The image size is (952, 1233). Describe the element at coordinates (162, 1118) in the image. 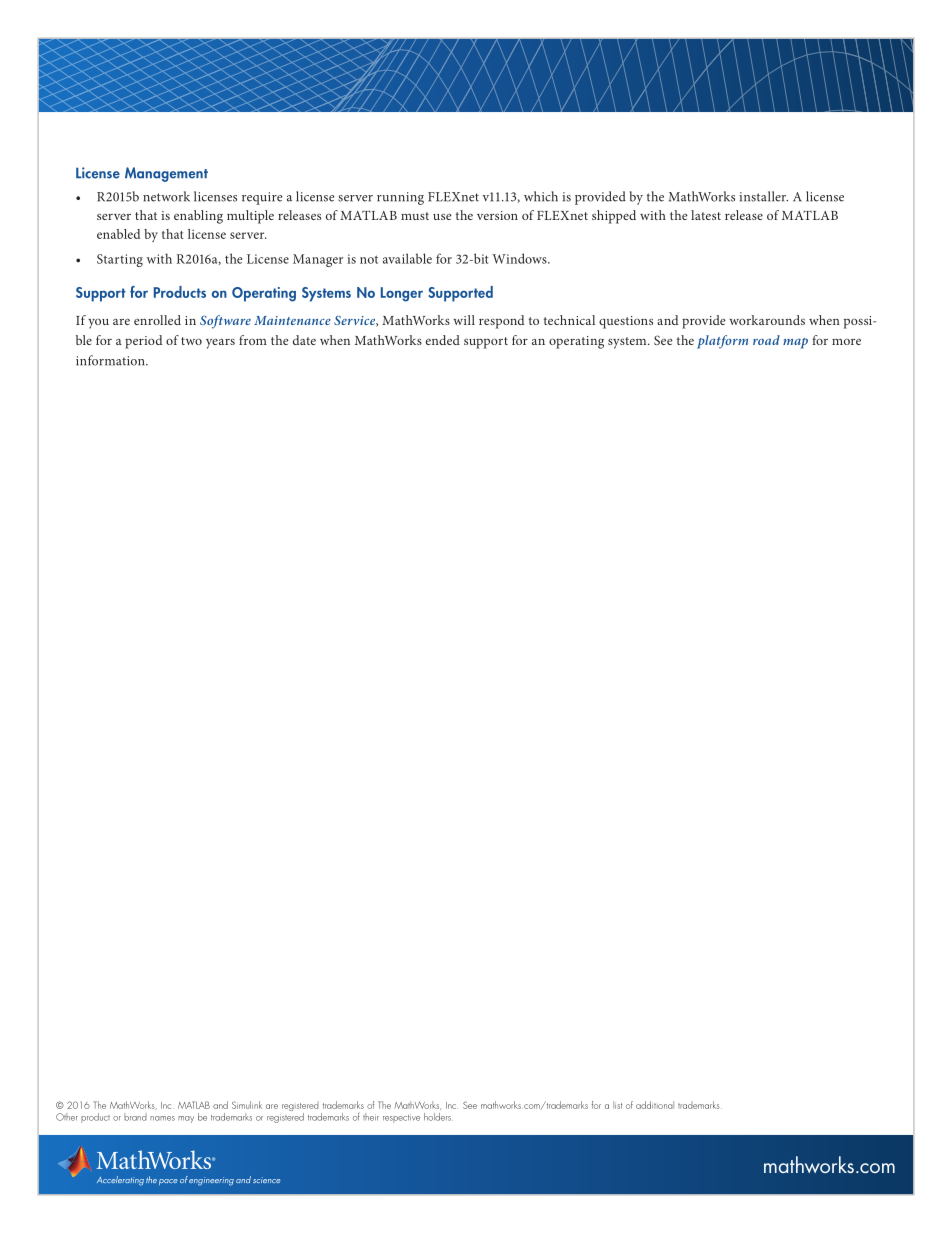

I see `names` at that location.
